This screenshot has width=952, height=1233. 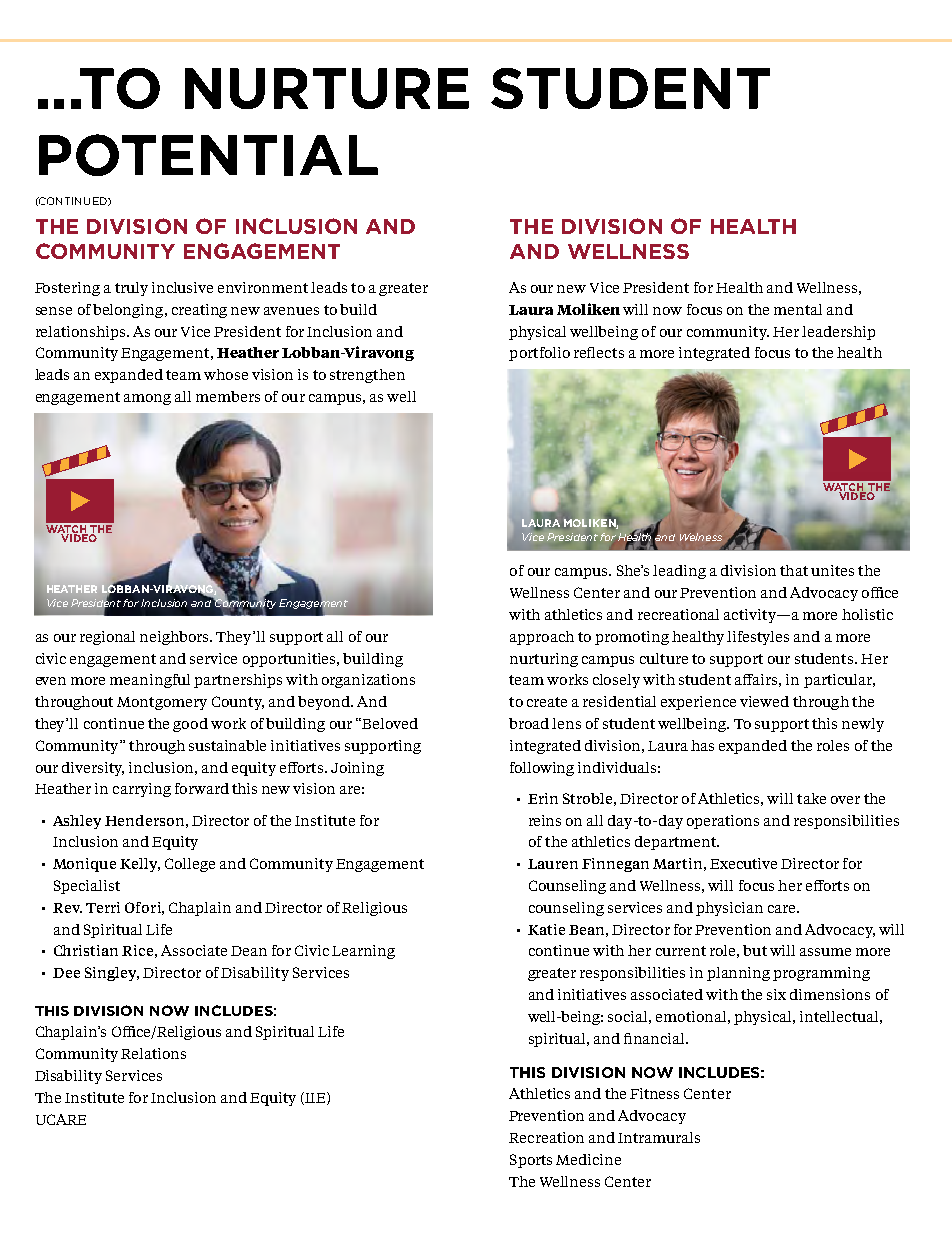 What do you see at coordinates (140, 865) in the screenshot?
I see `Kelly` at bounding box center [140, 865].
